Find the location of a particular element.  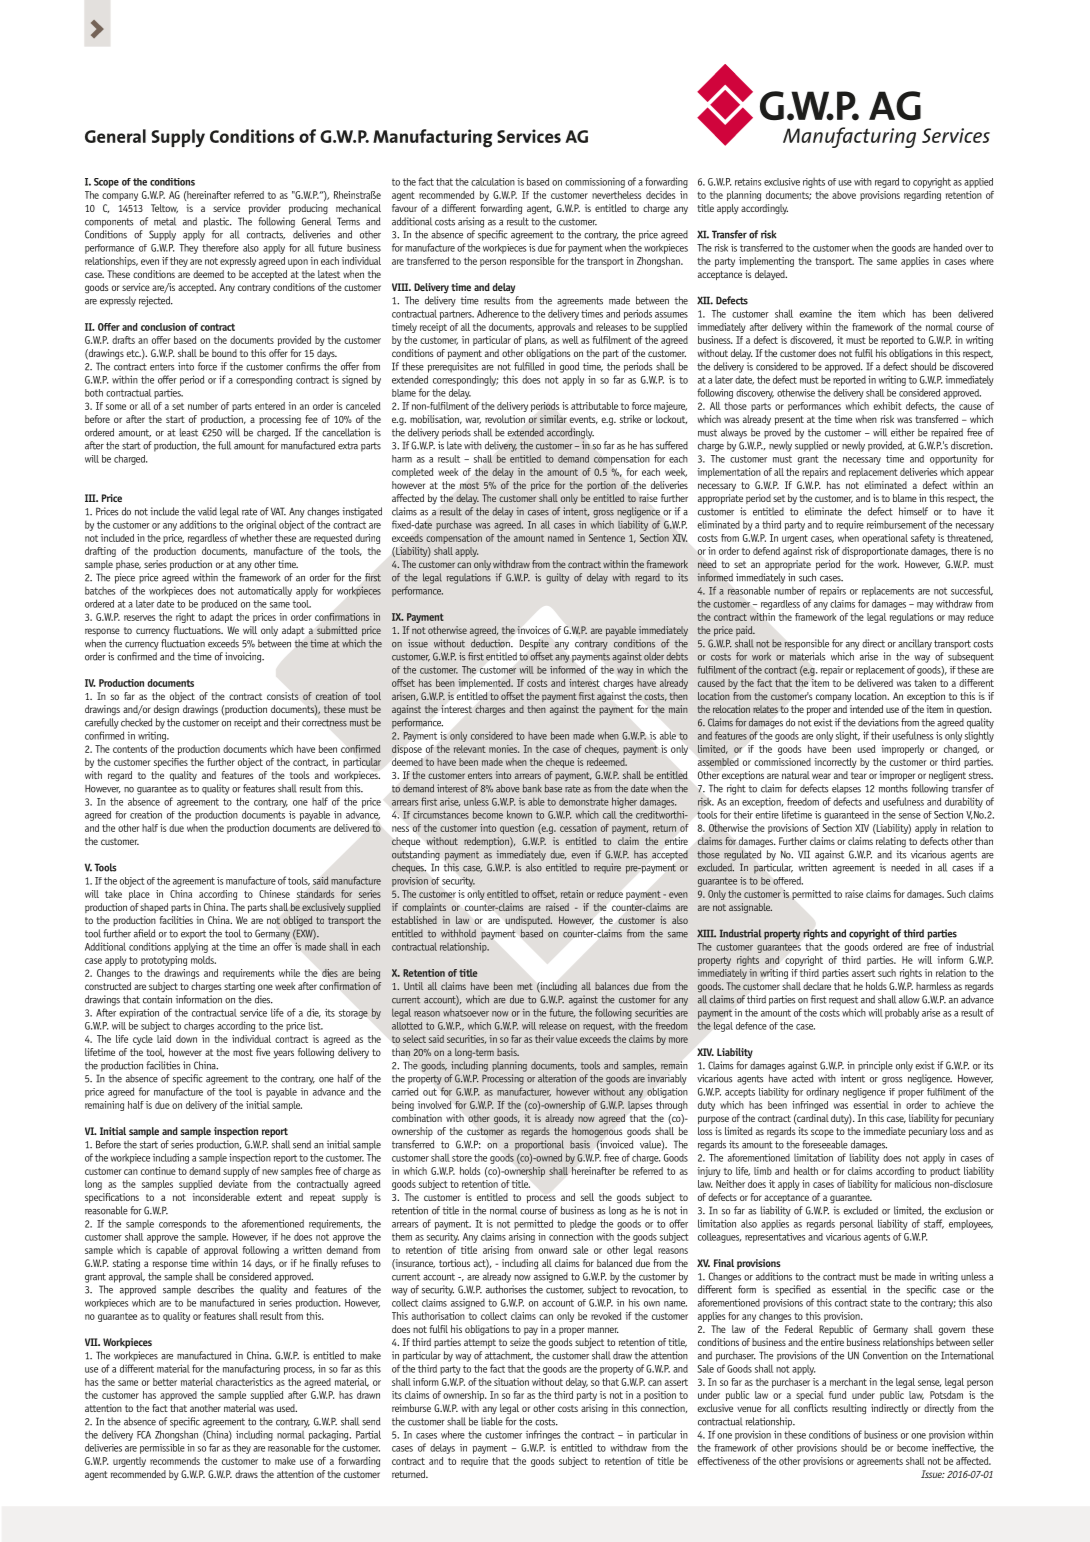

calculation is located at coordinates (493, 182).
